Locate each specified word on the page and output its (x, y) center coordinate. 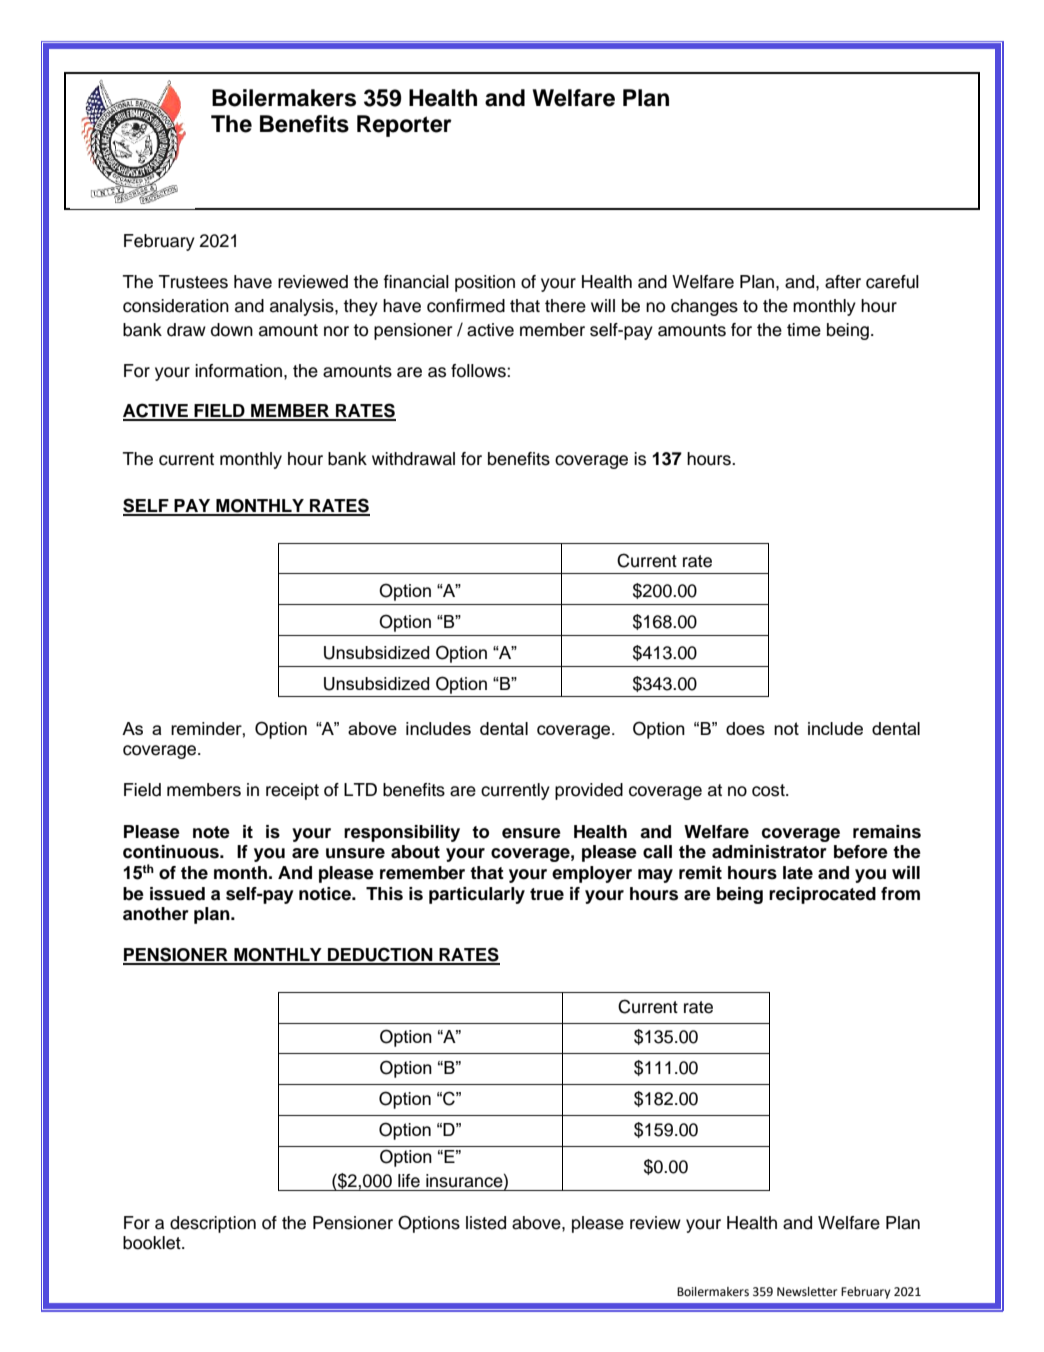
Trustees (193, 282)
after (843, 282)
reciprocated (822, 895)
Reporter (404, 126)
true (547, 894)
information (240, 371)
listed (486, 1223)
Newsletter (807, 1292)
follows (479, 371)
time (804, 330)
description (213, 1224)
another (156, 914)
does (745, 728)
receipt (292, 791)
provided (589, 791)
